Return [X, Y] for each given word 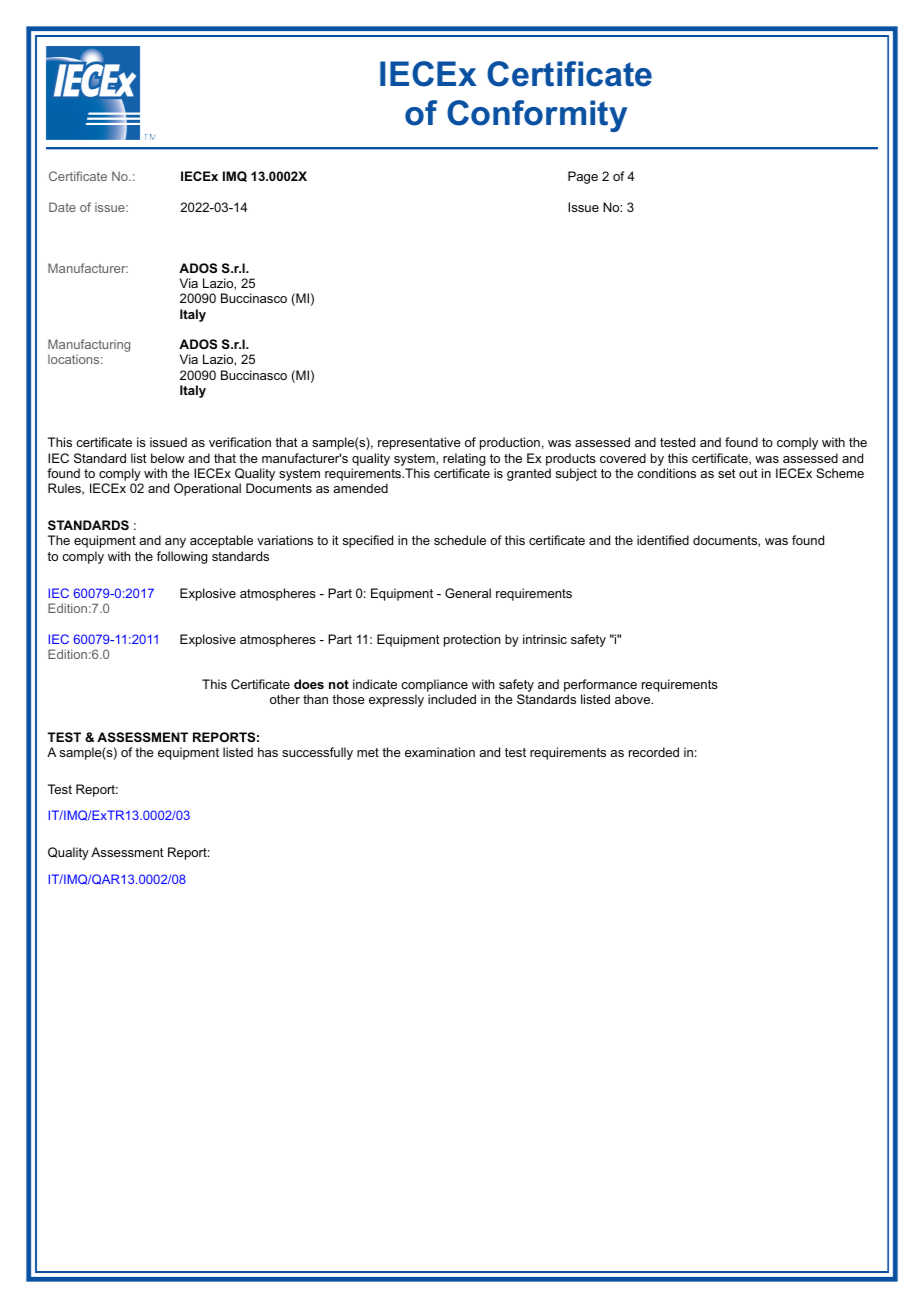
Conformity [537, 116]
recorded [654, 752]
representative [419, 443]
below [168, 458]
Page [583, 177]
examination [440, 752]
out [748, 473]
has [268, 752]
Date [62, 207]
